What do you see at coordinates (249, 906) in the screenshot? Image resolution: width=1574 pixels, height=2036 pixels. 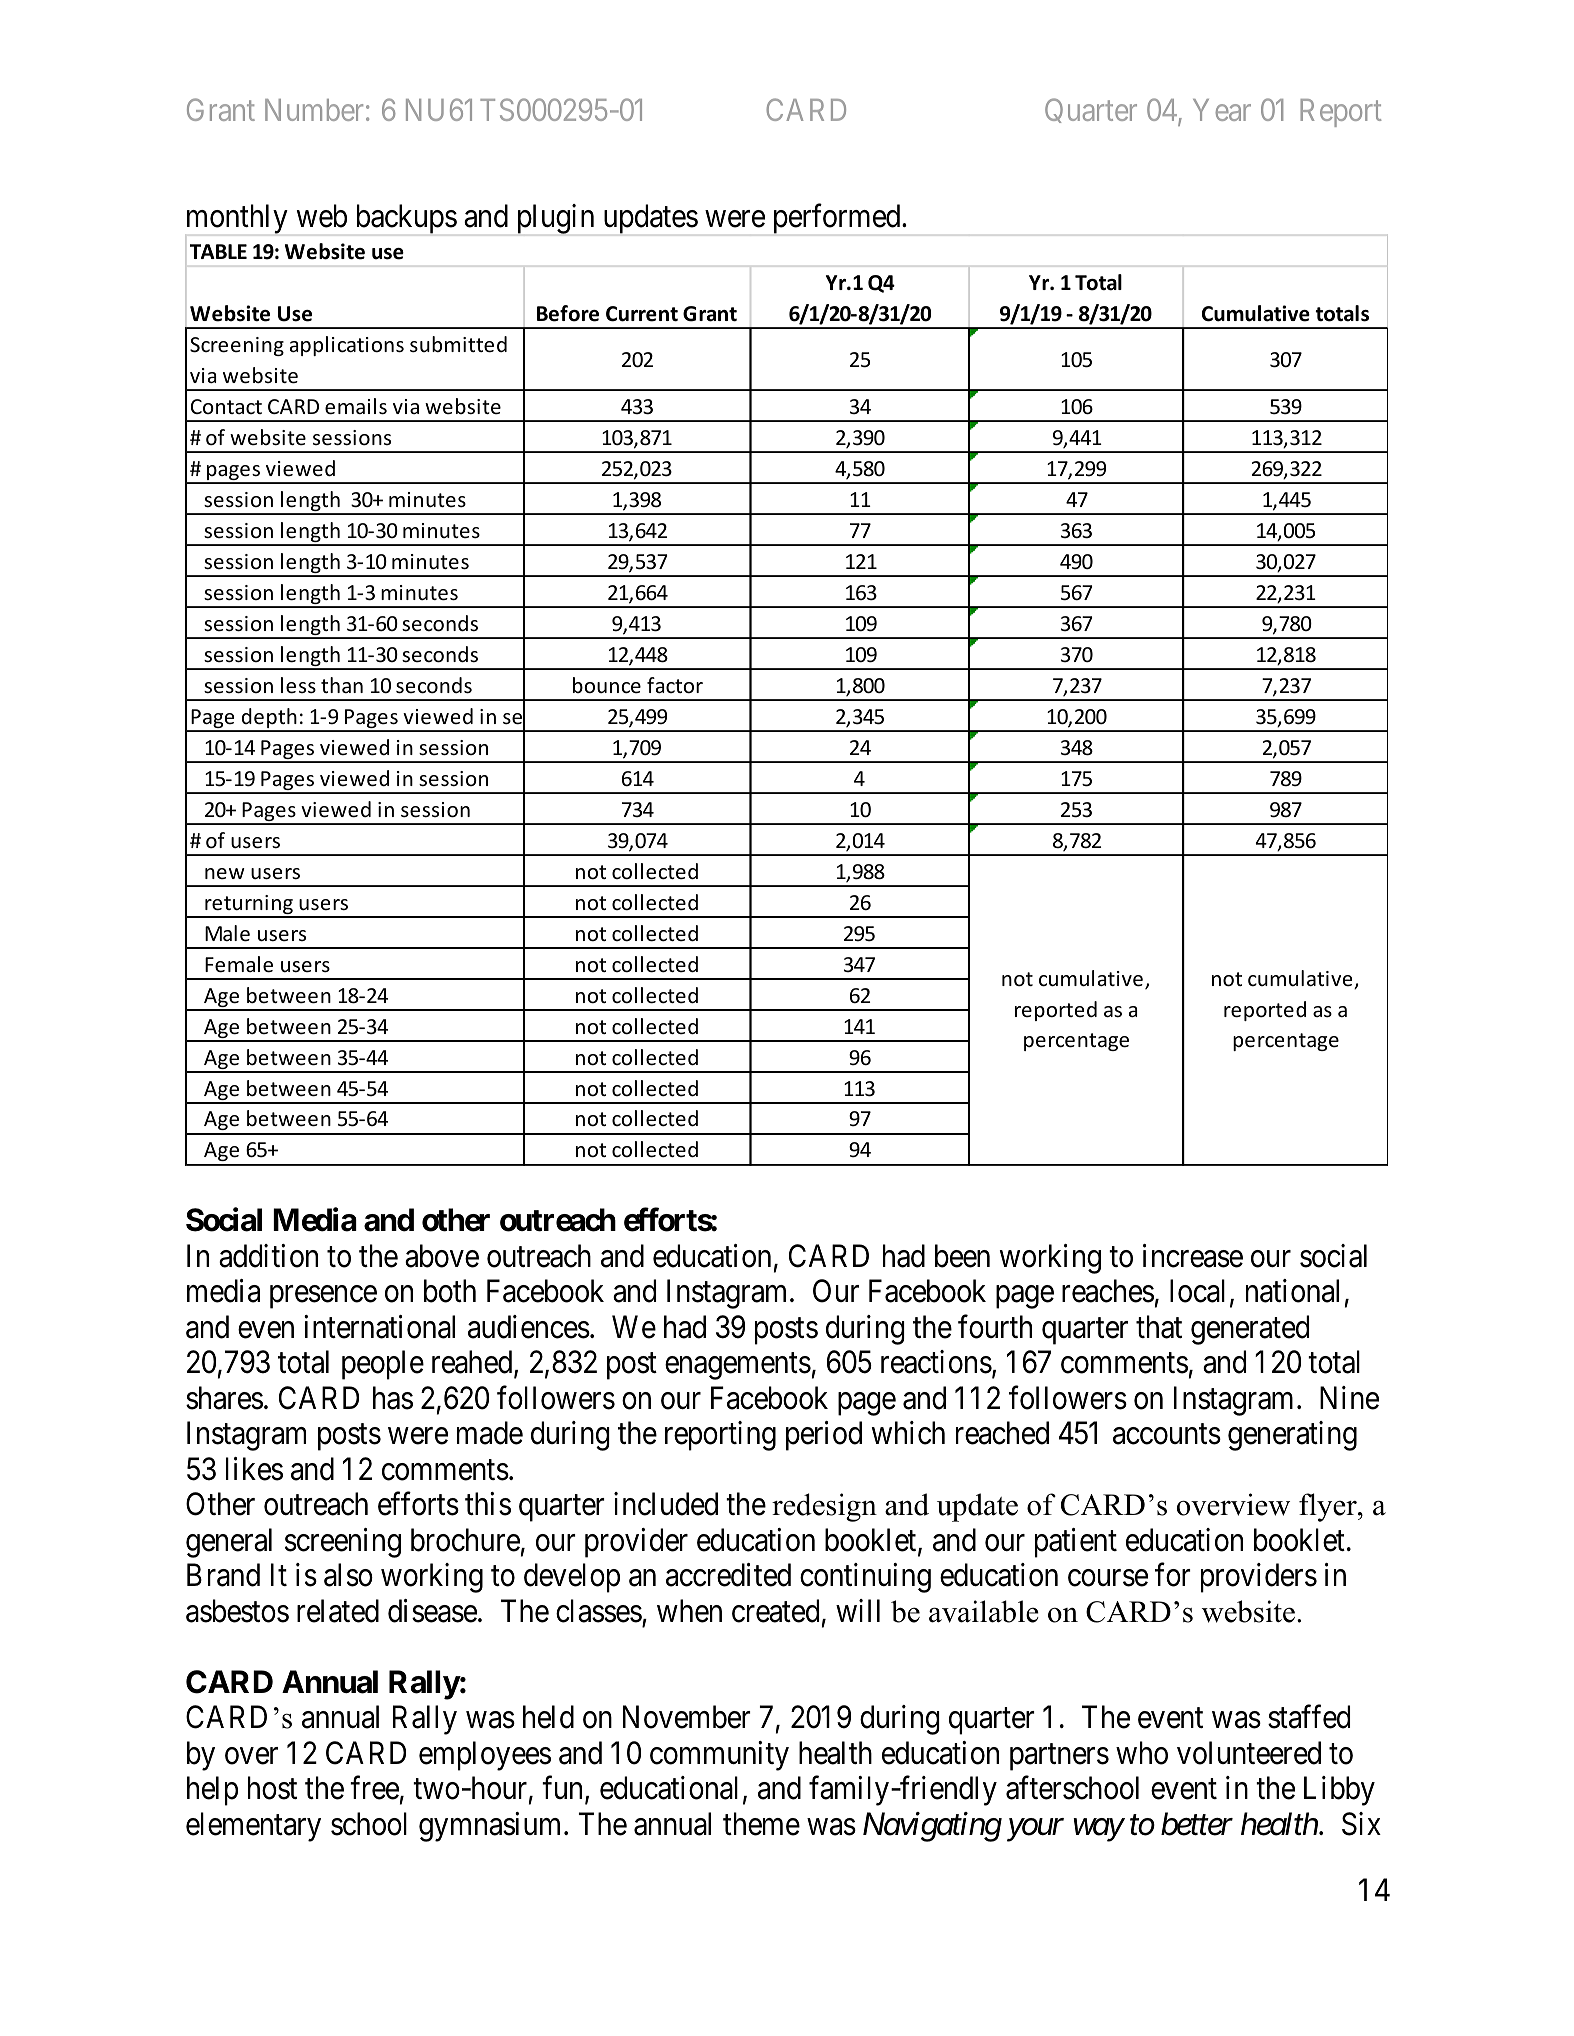 I see `returning` at bounding box center [249, 906].
